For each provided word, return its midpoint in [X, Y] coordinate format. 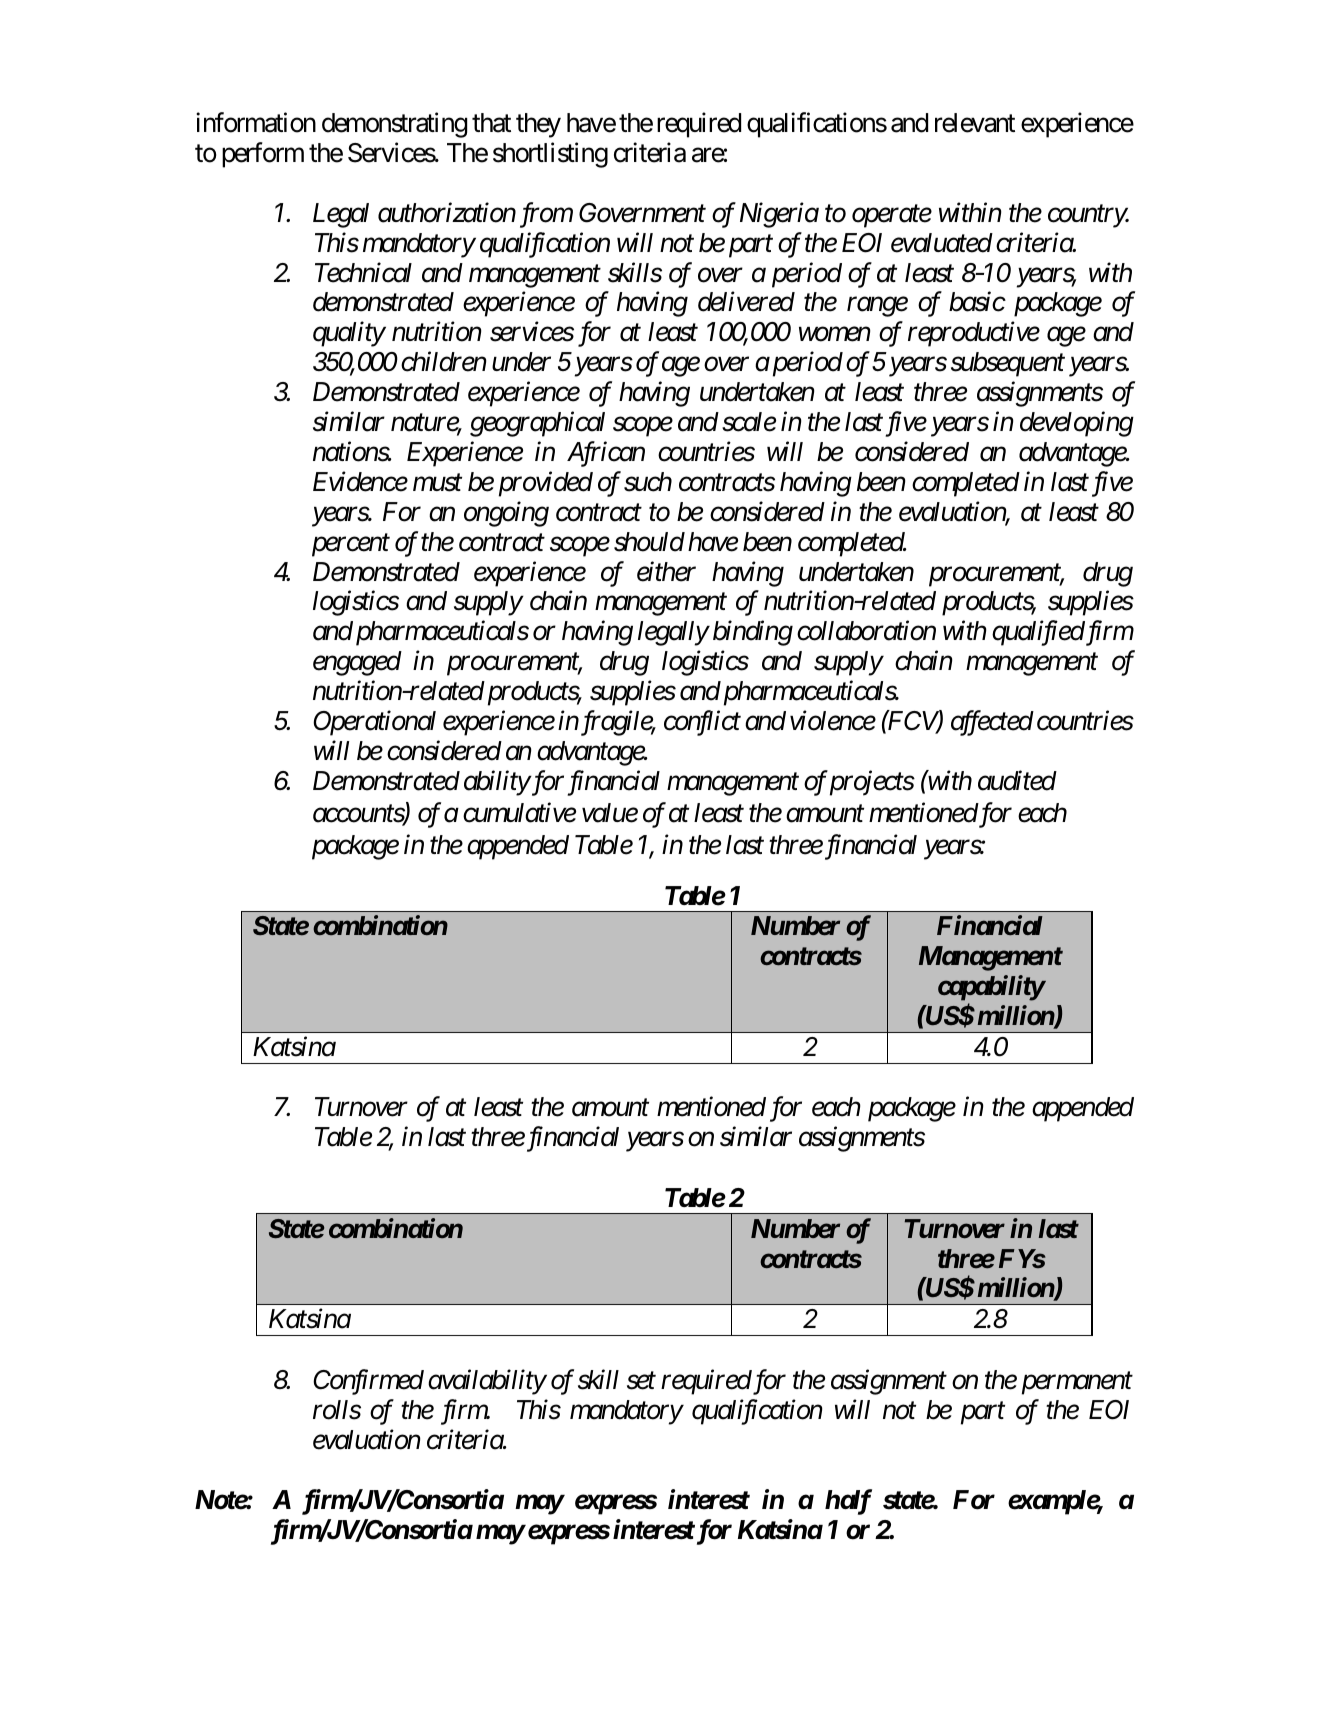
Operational [374, 723]
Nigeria [779, 215]
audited [1017, 780]
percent [351, 546]
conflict [702, 723]
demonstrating [394, 125]
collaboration [866, 631]
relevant [975, 123]
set [641, 1381]
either [666, 571]
